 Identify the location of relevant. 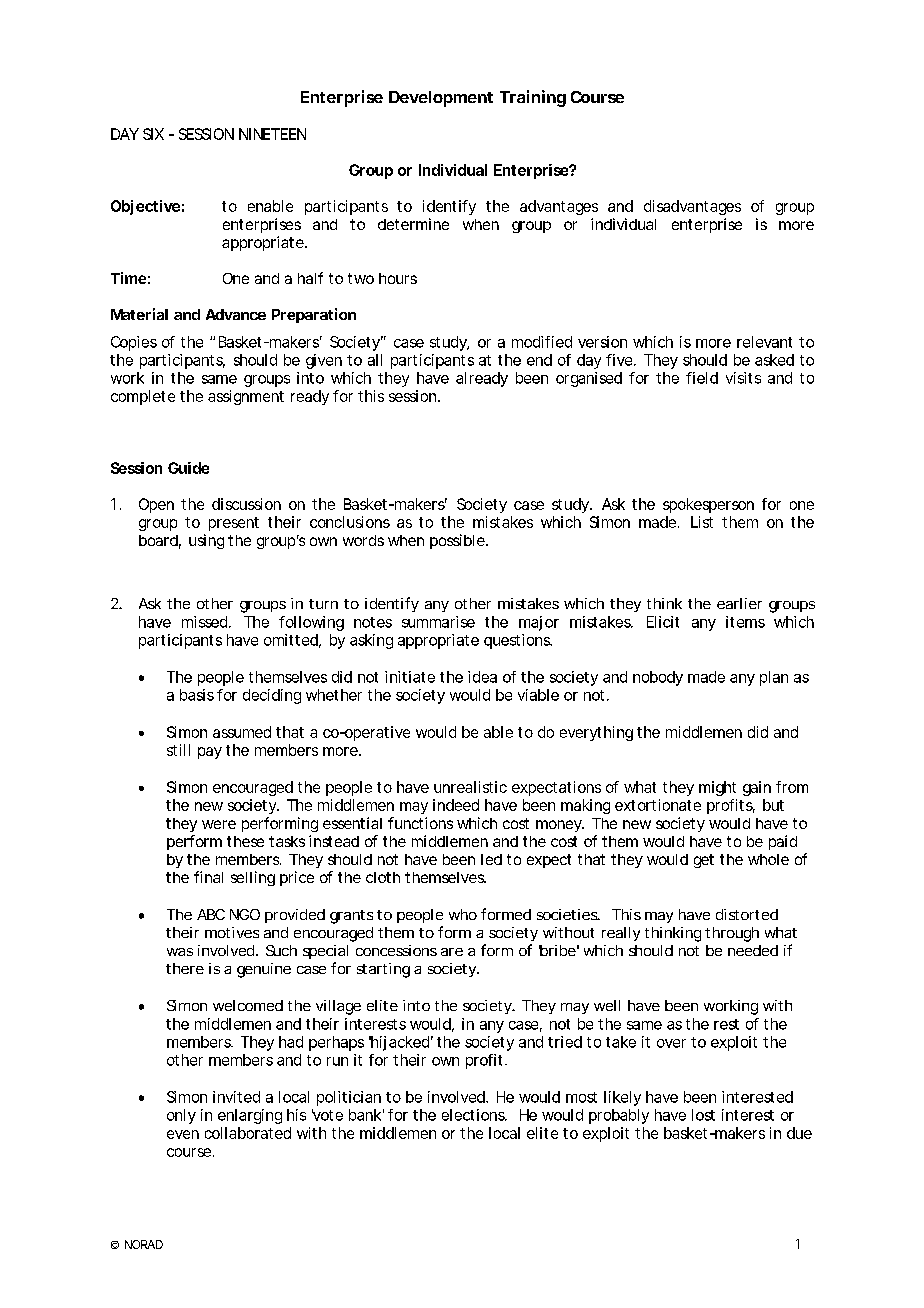
(764, 342).
